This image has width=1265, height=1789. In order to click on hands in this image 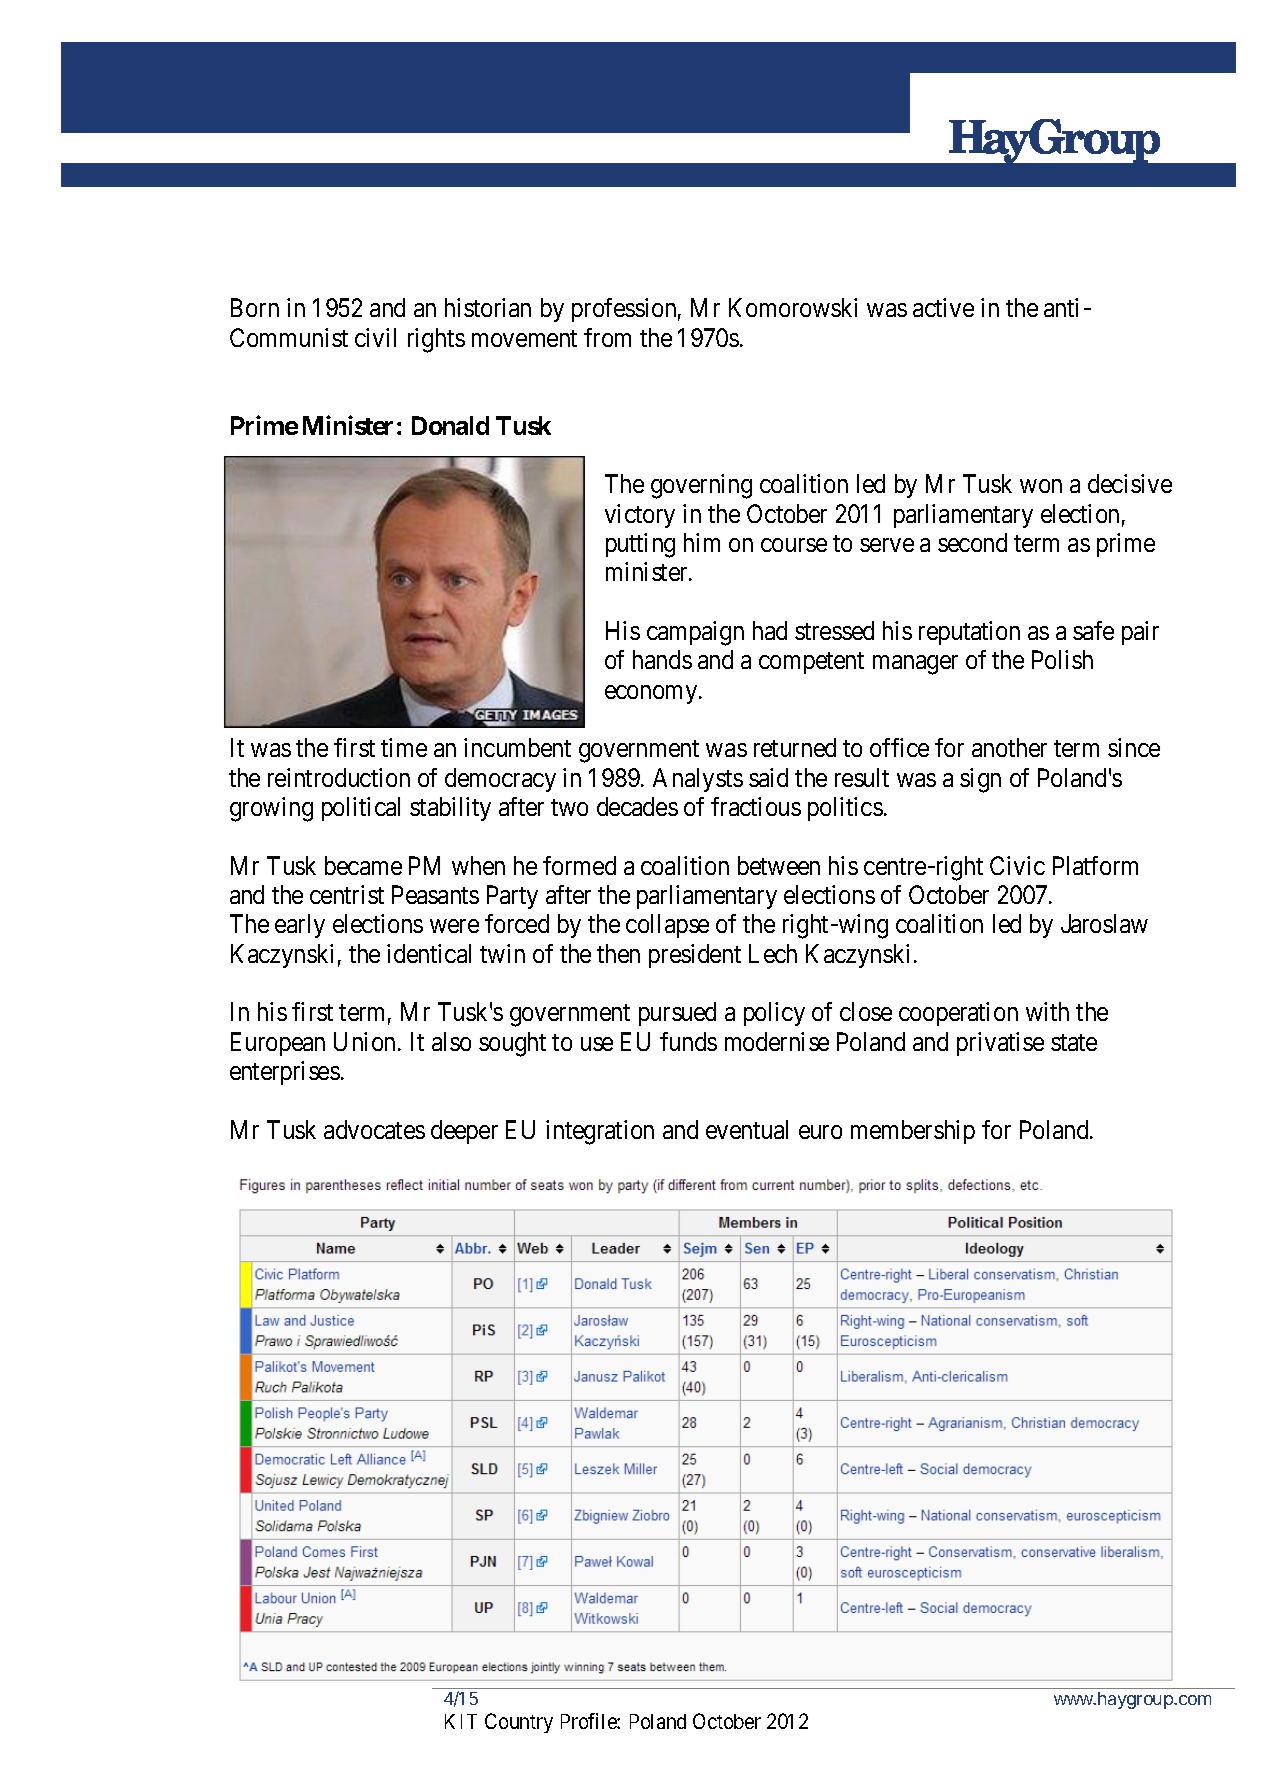, I will do `click(662, 659)`.
